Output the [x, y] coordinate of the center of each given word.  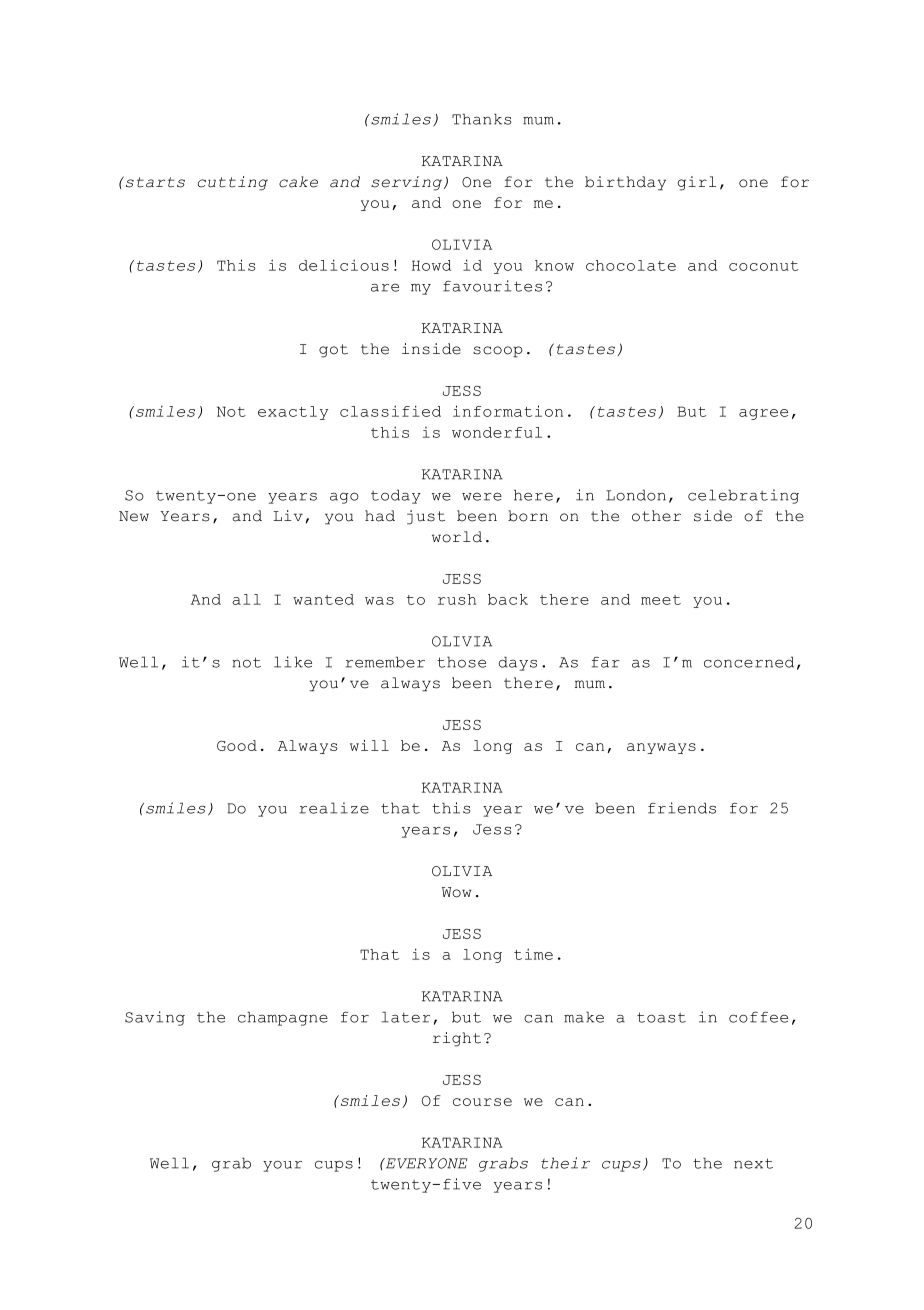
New [134, 516]
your [282, 1166]
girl [697, 183]
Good [237, 745]
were [482, 496]
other [656, 516]
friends [682, 808]
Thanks [481, 119]
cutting [233, 183]
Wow [457, 892]
